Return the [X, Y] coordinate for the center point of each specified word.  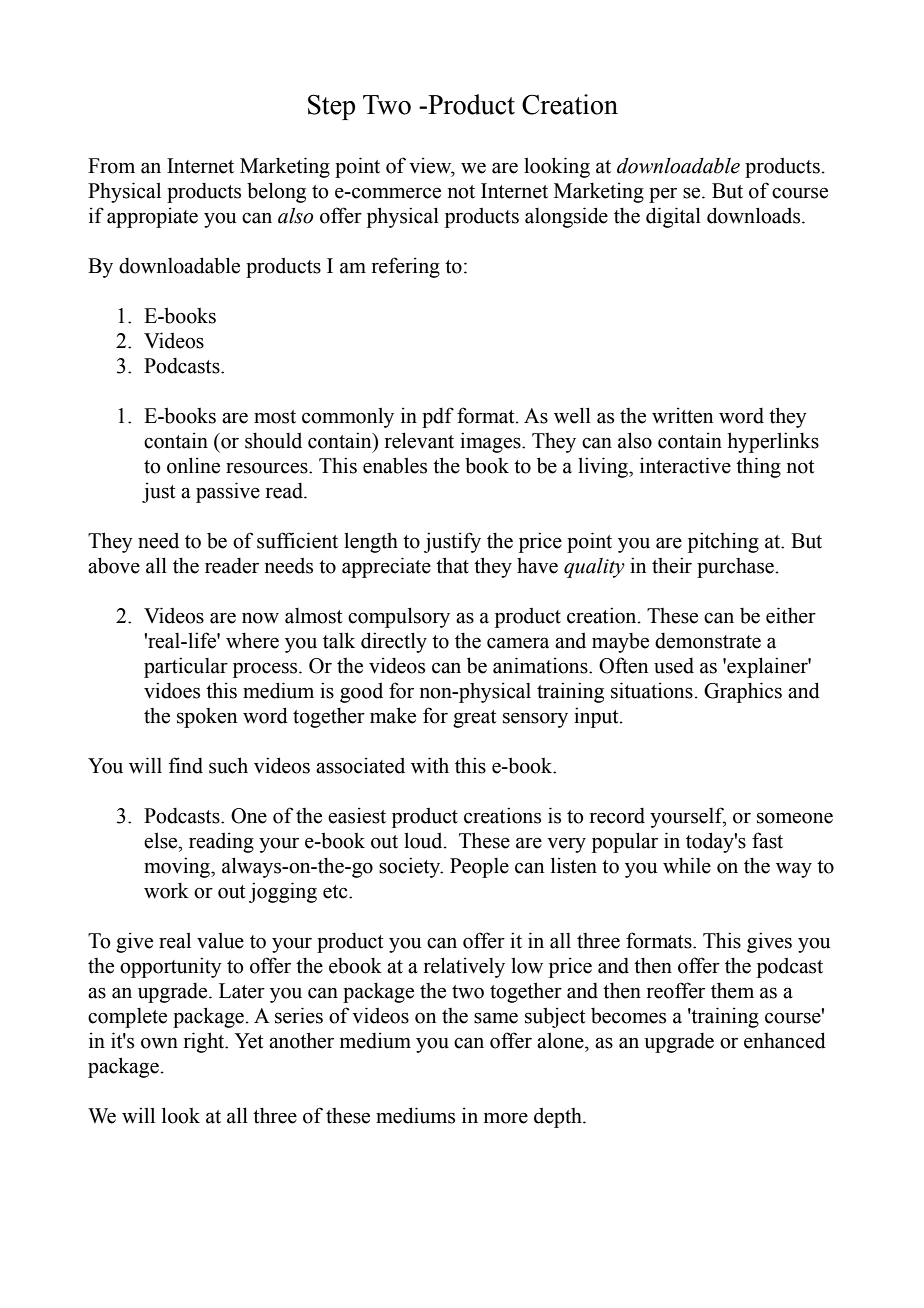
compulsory [399, 617]
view [431, 166]
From [111, 166]
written [682, 415]
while [687, 865]
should [273, 440]
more [506, 1118]
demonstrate [708, 641]
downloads [755, 215]
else [162, 840]
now [260, 618]
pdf [438, 417]
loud [424, 840]
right [205, 1042]
